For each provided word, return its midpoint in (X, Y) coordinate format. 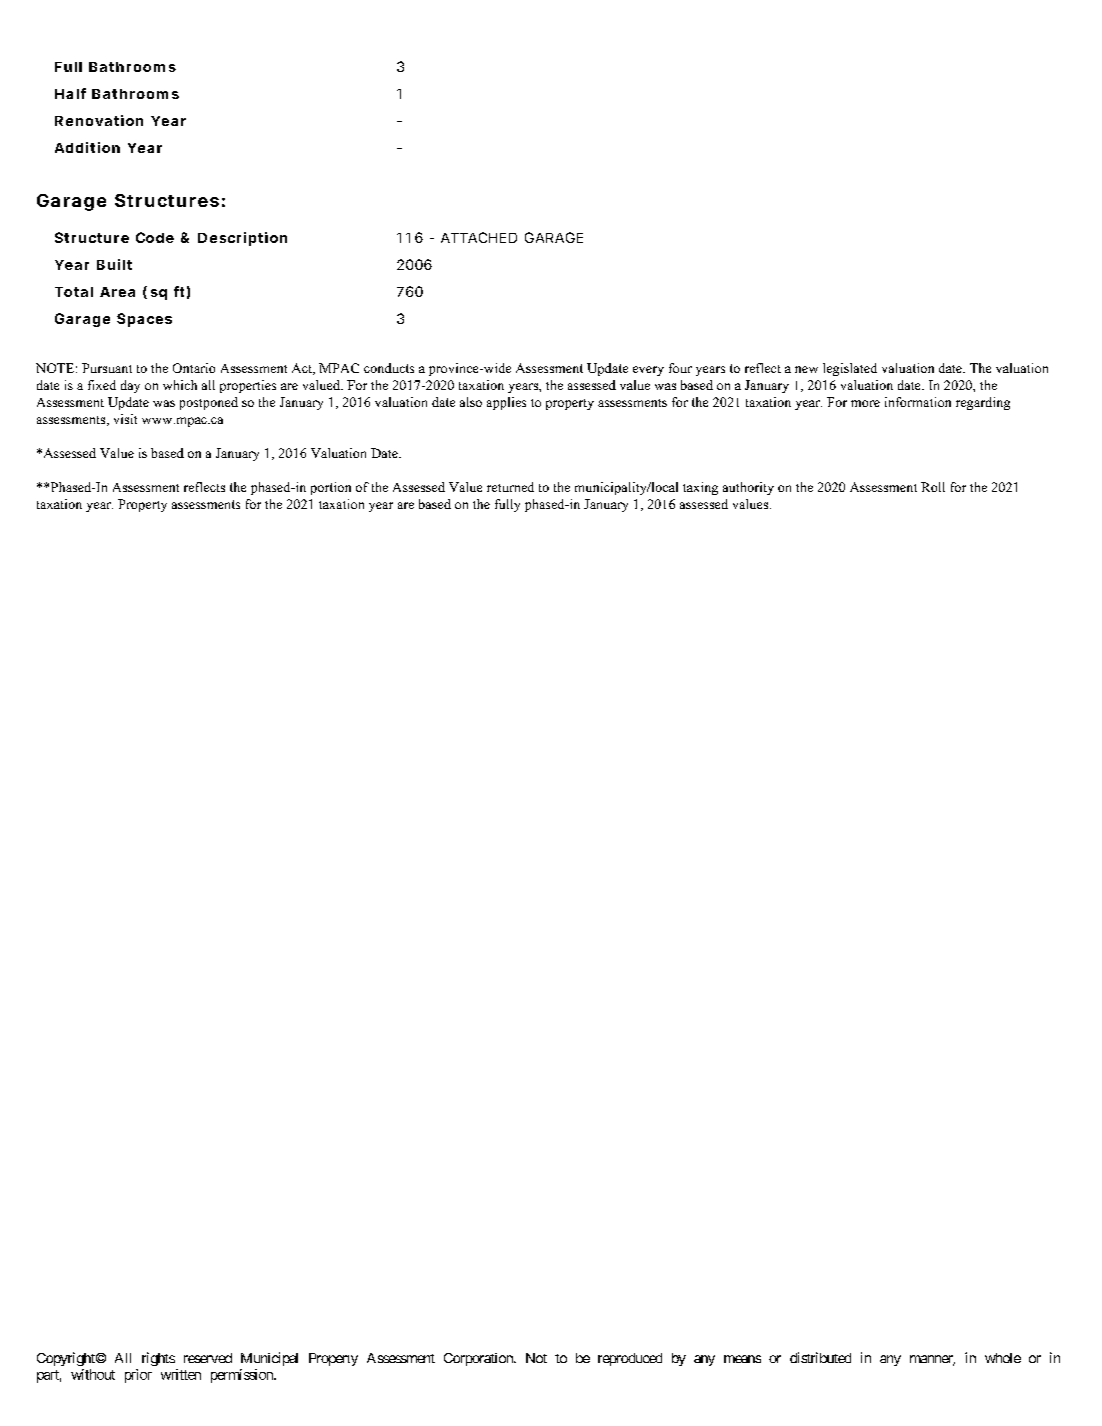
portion (331, 488)
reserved (208, 1358)
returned (510, 487)
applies (506, 403)
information (918, 402)
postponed (209, 403)
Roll (933, 487)
